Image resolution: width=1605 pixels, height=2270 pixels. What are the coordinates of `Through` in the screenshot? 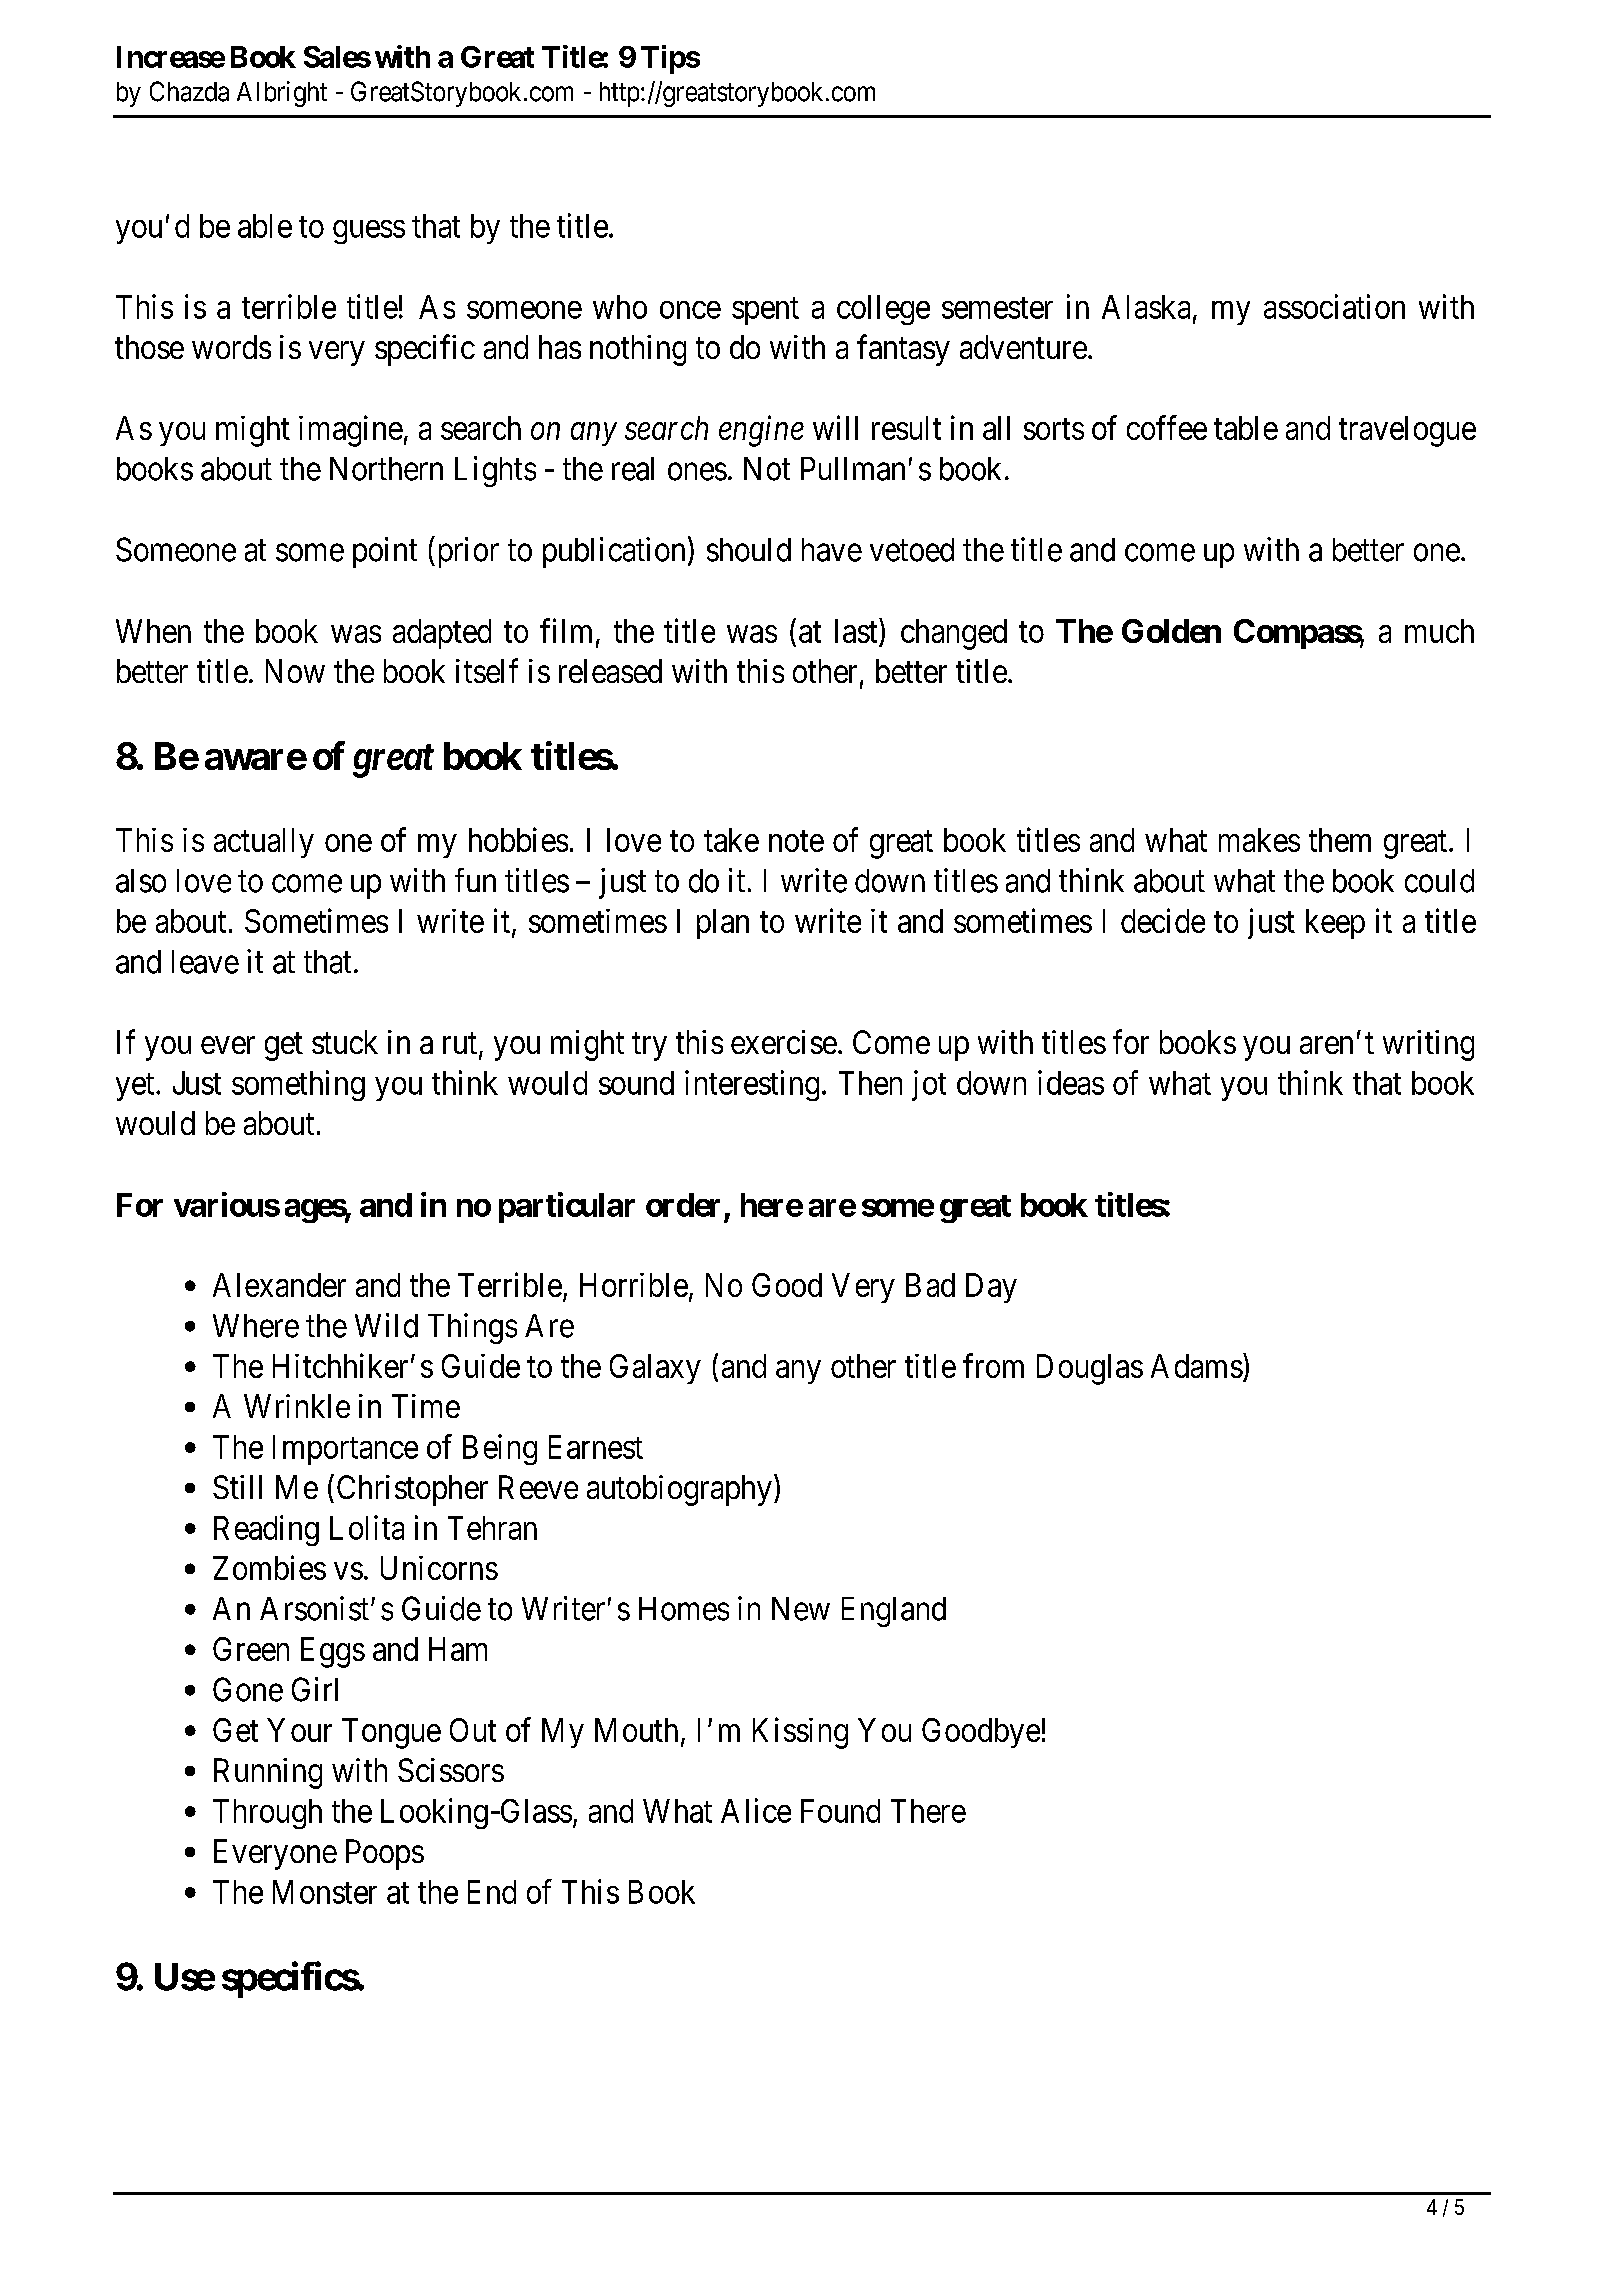 It's located at (267, 1814).
